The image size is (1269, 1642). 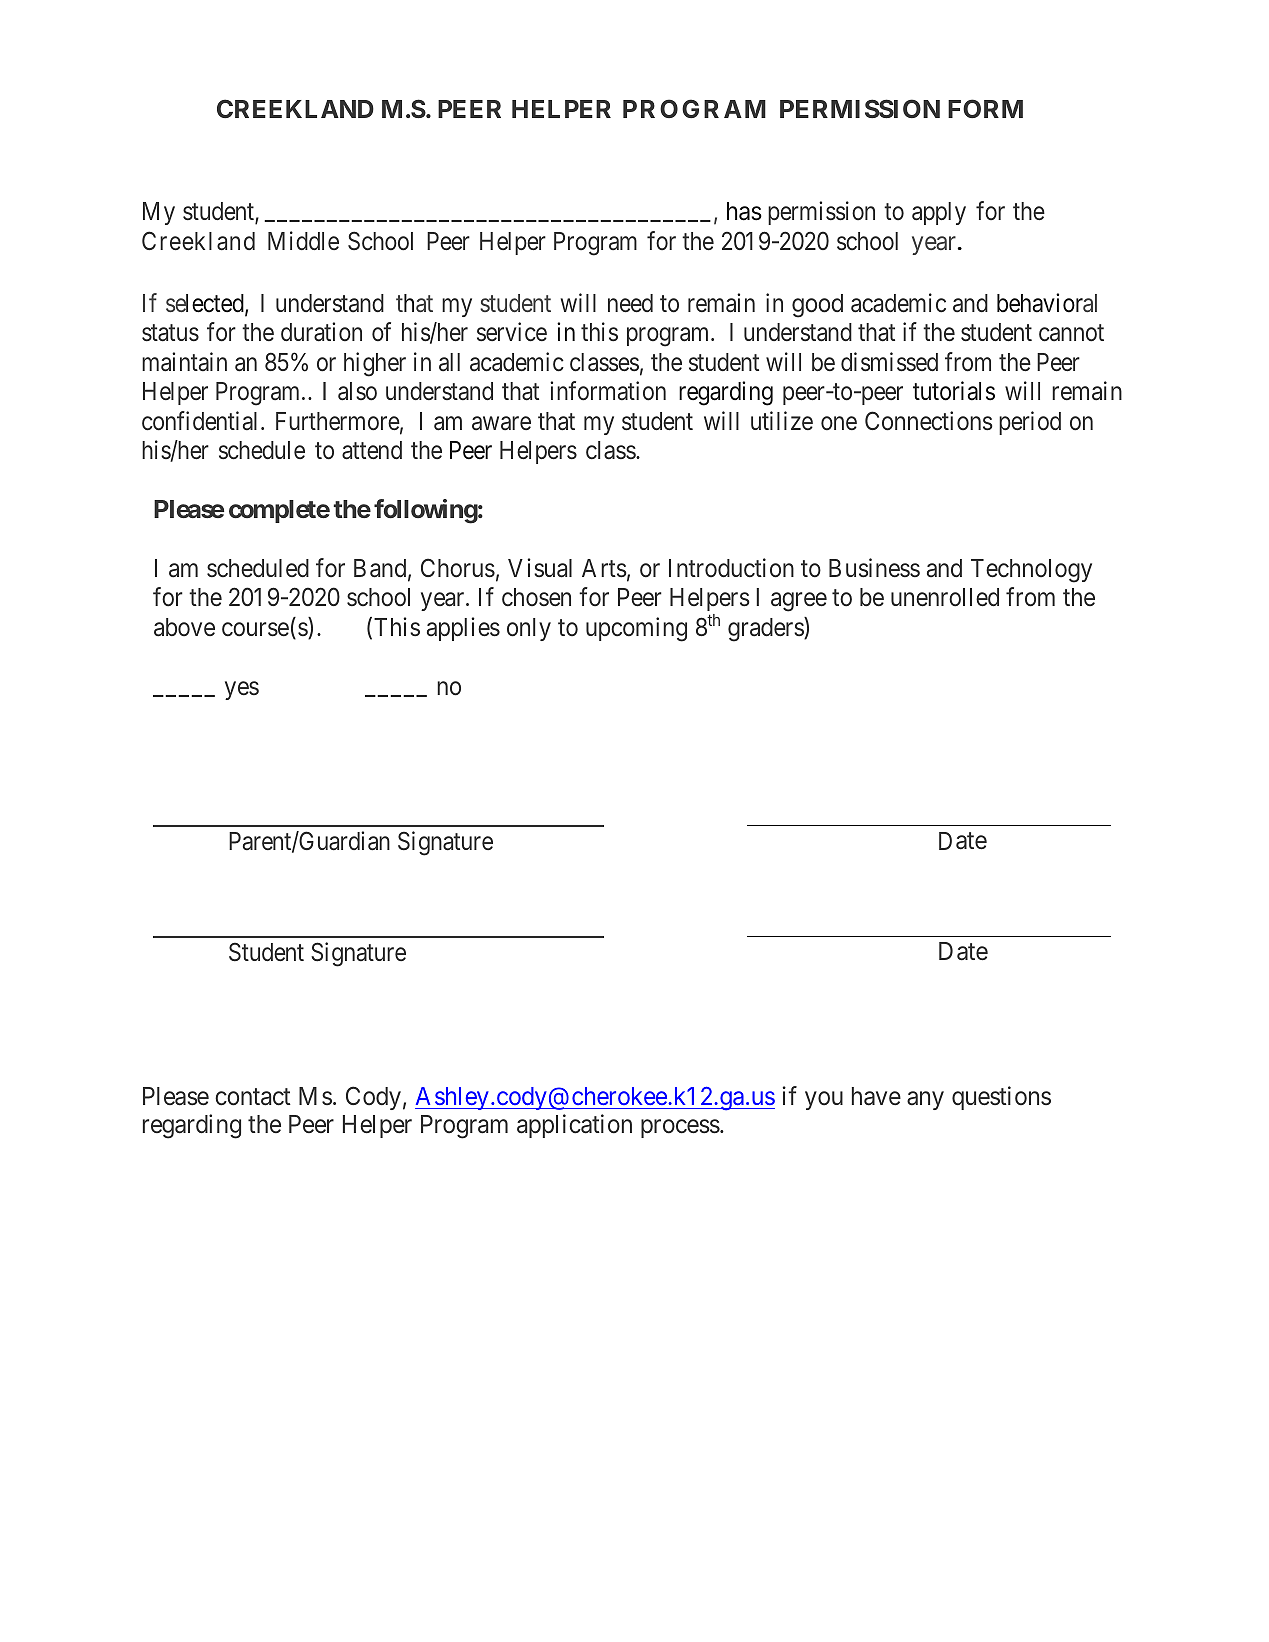 What do you see at coordinates (1031, 571) in the image?
I see `Technology` at bounding box center [1031, 571].
